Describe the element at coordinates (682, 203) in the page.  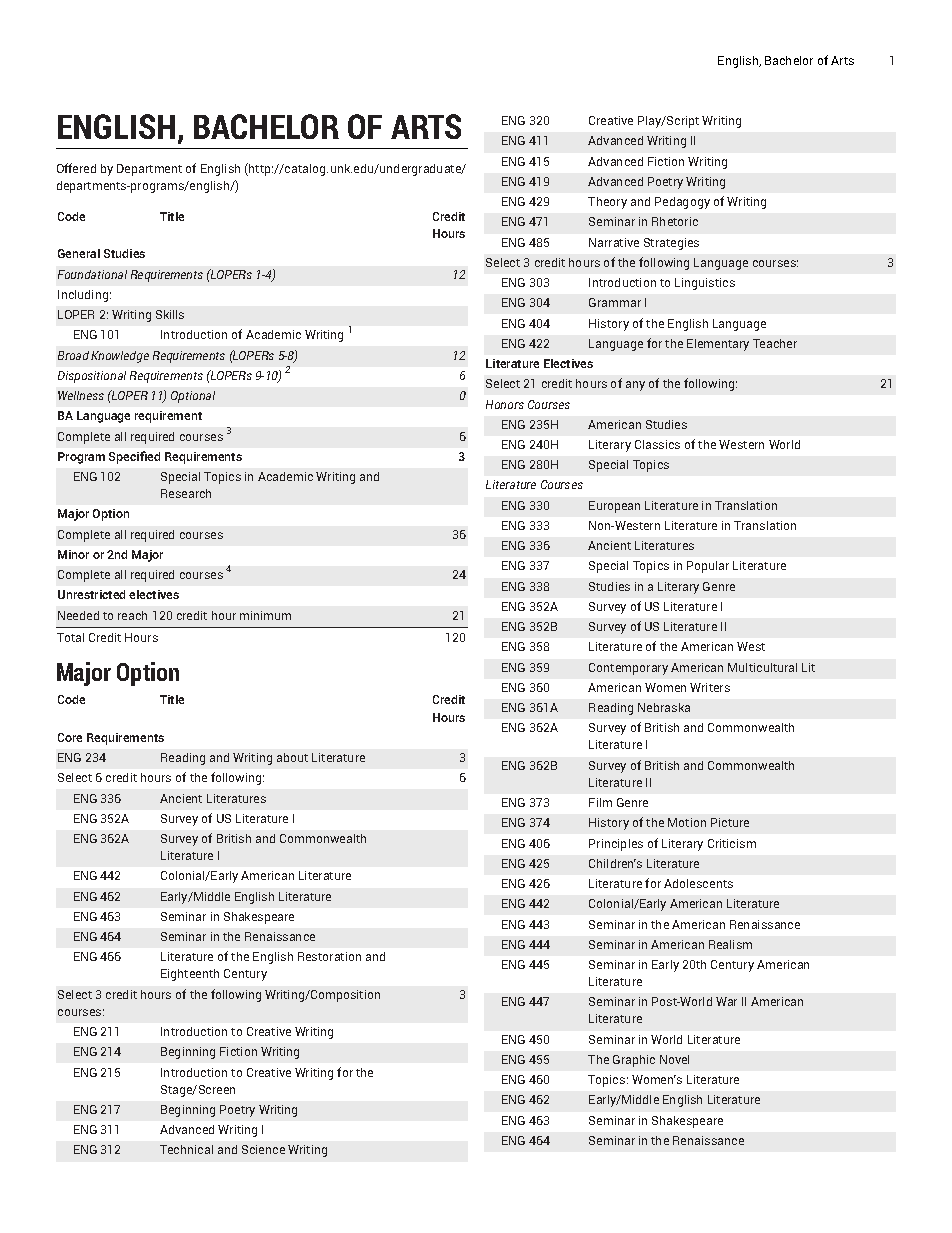
I see `Pedagogy` at that location.
